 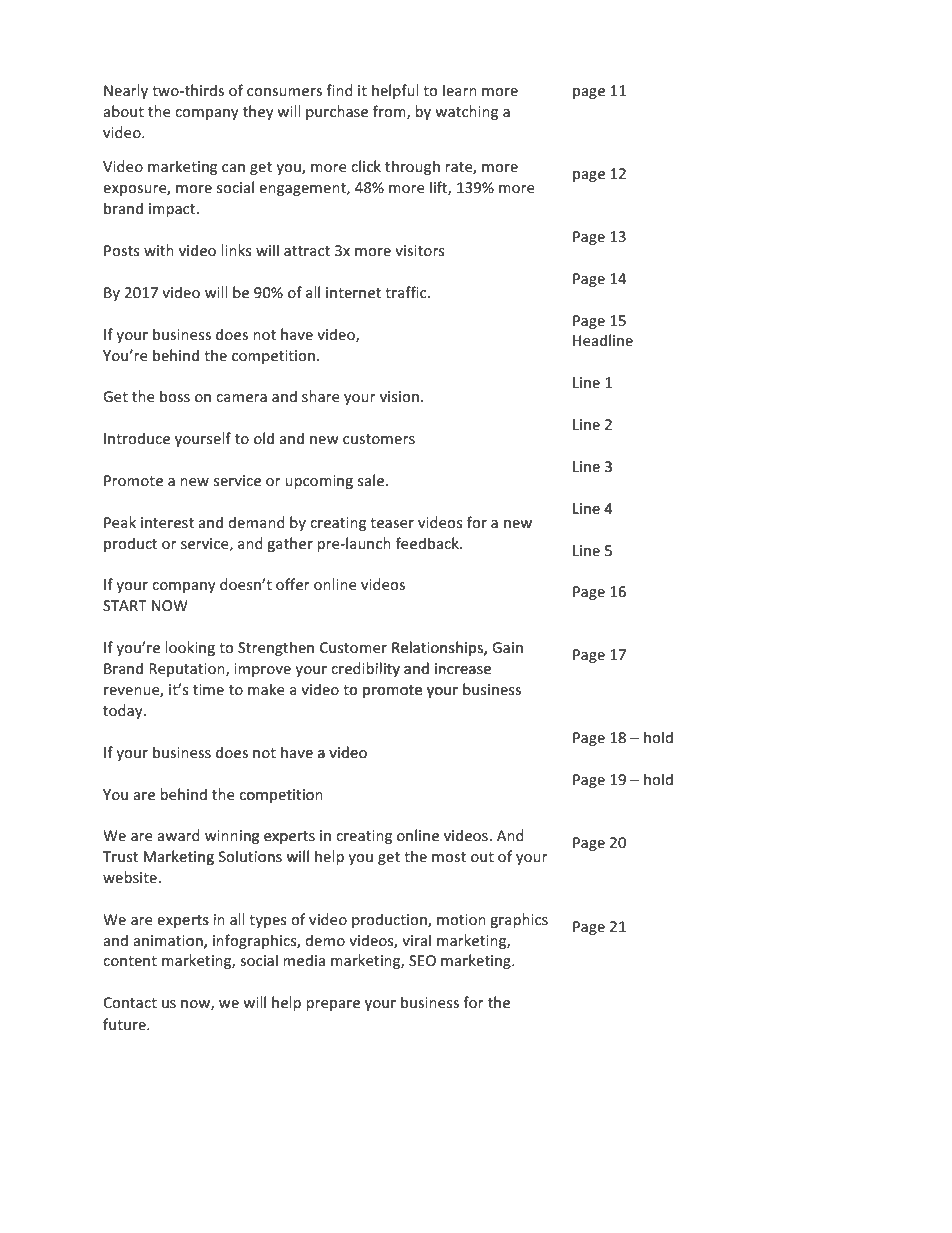 I want to click on gather, so click(x=290, y=544).
